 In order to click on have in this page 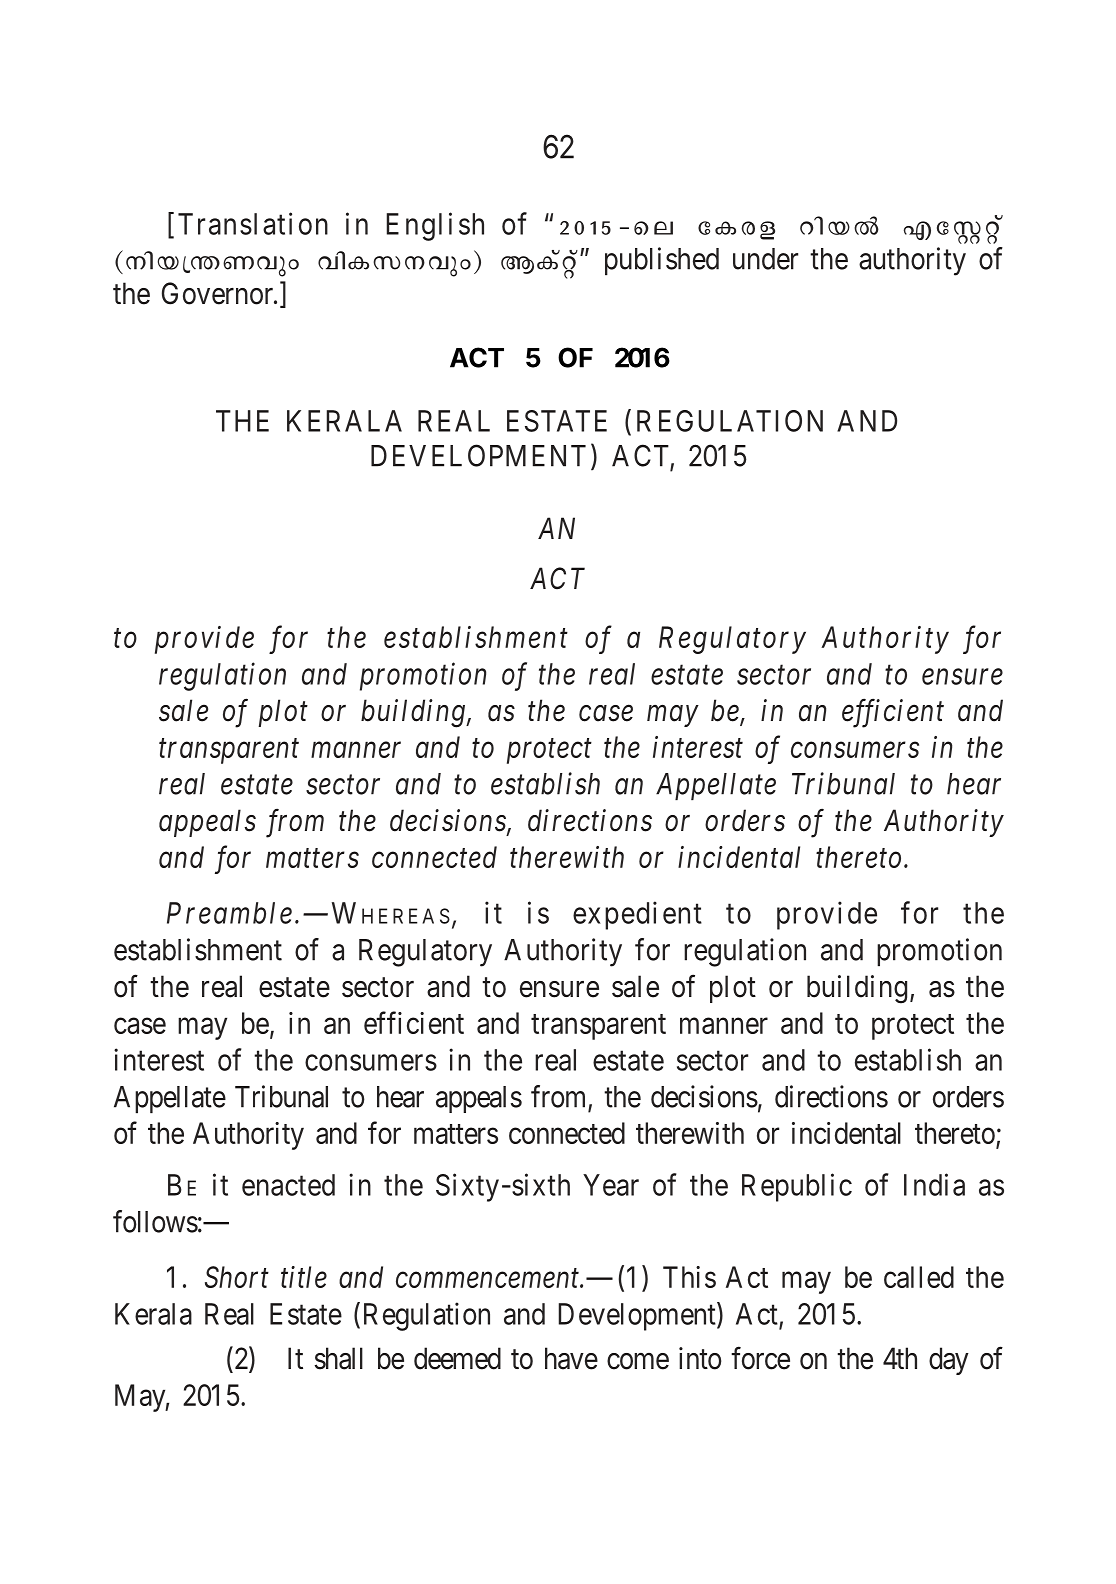, I will do `click(571, 1358)`.
